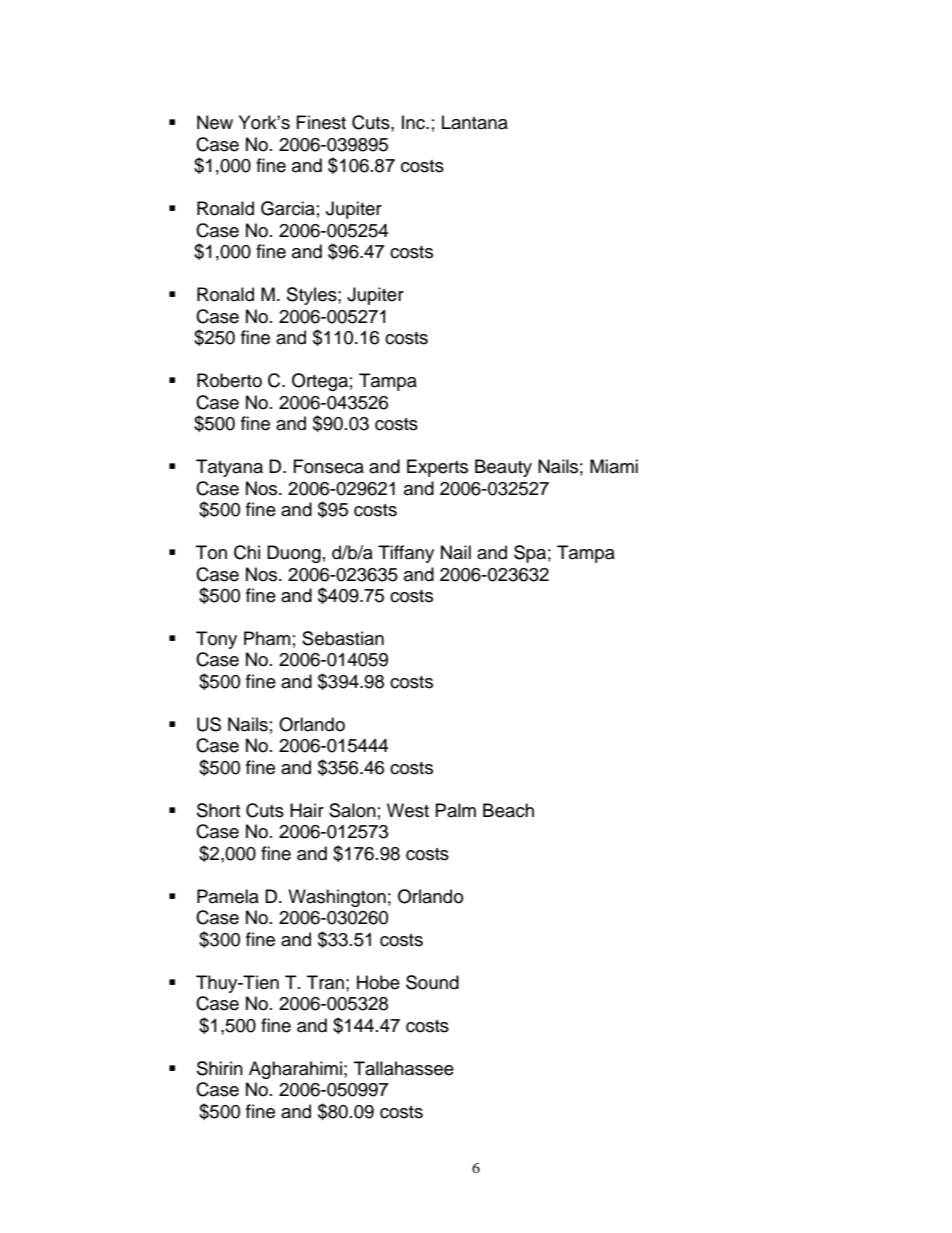  I want to click on Roberto, so click(229, 380).
